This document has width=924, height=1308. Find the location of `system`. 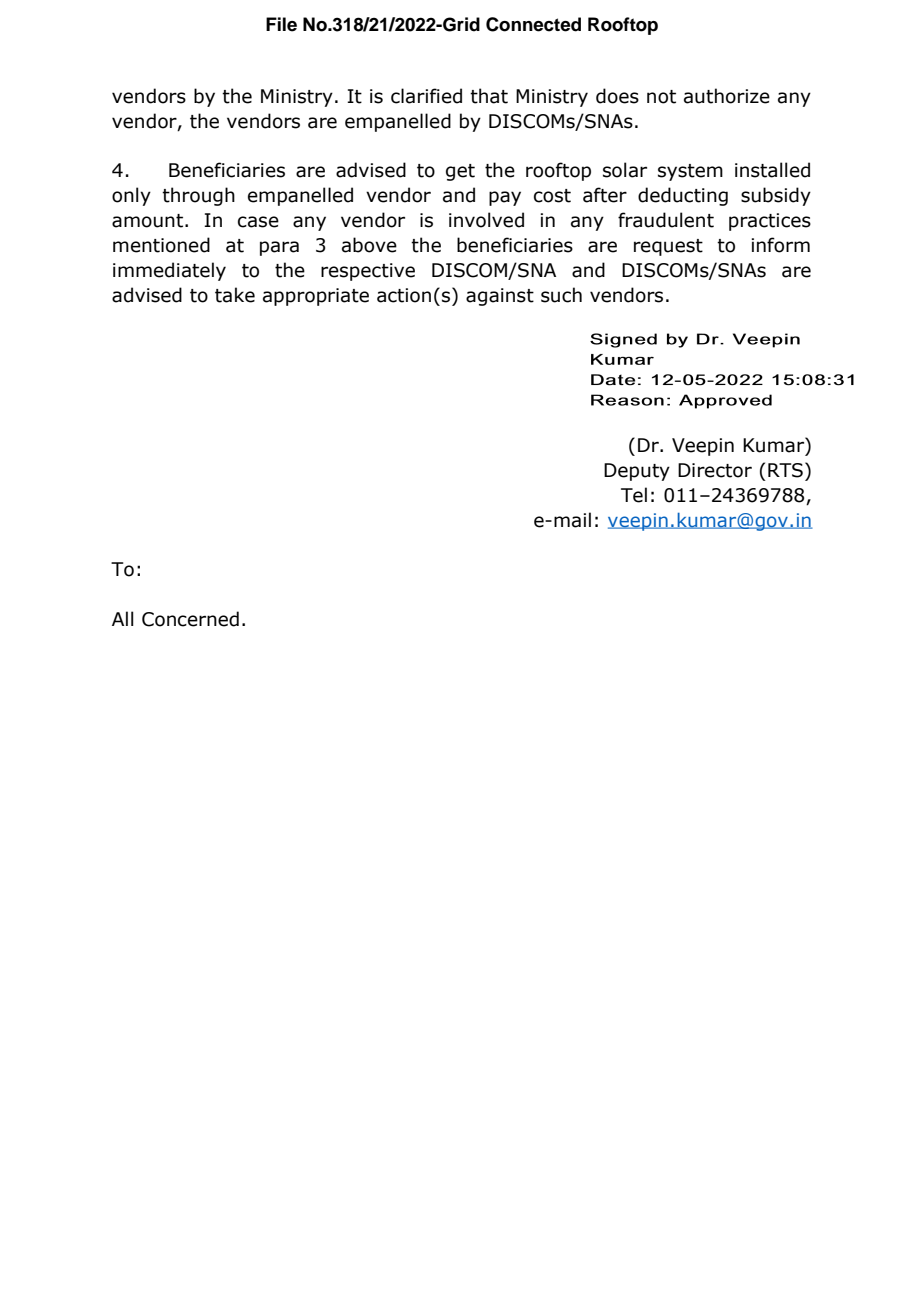

system is located at coordinates (690, 172).
